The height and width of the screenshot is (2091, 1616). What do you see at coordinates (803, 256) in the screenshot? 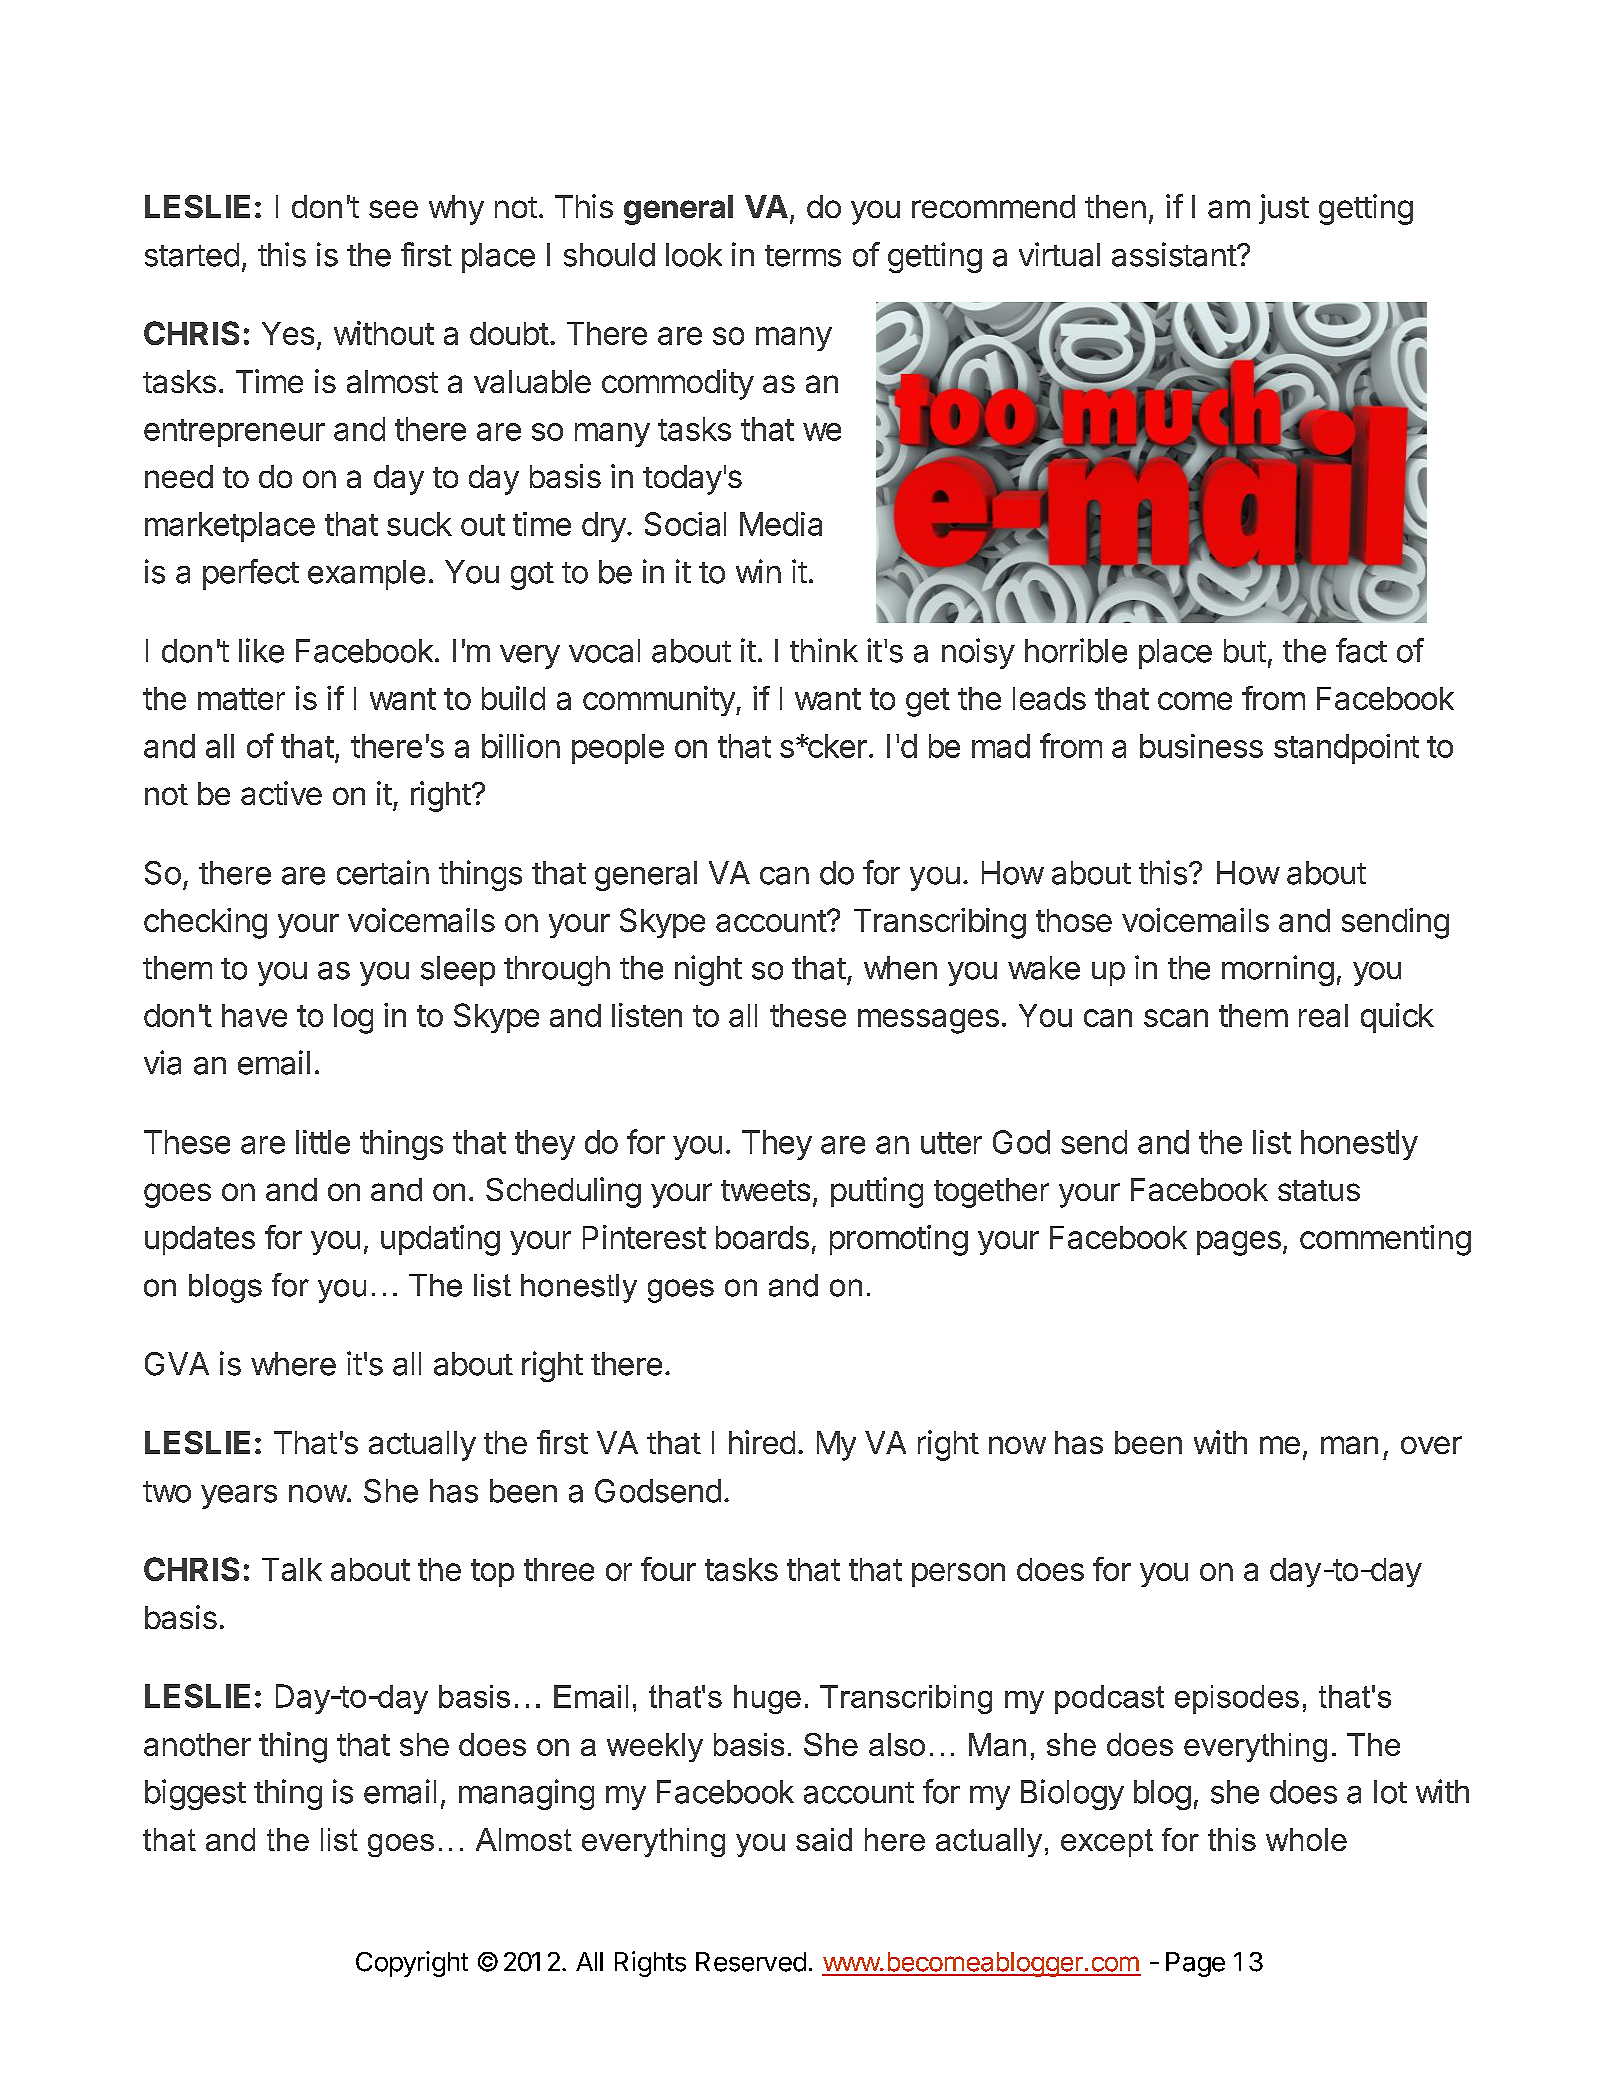
I see `terms` at bounding box center [803, 256].
